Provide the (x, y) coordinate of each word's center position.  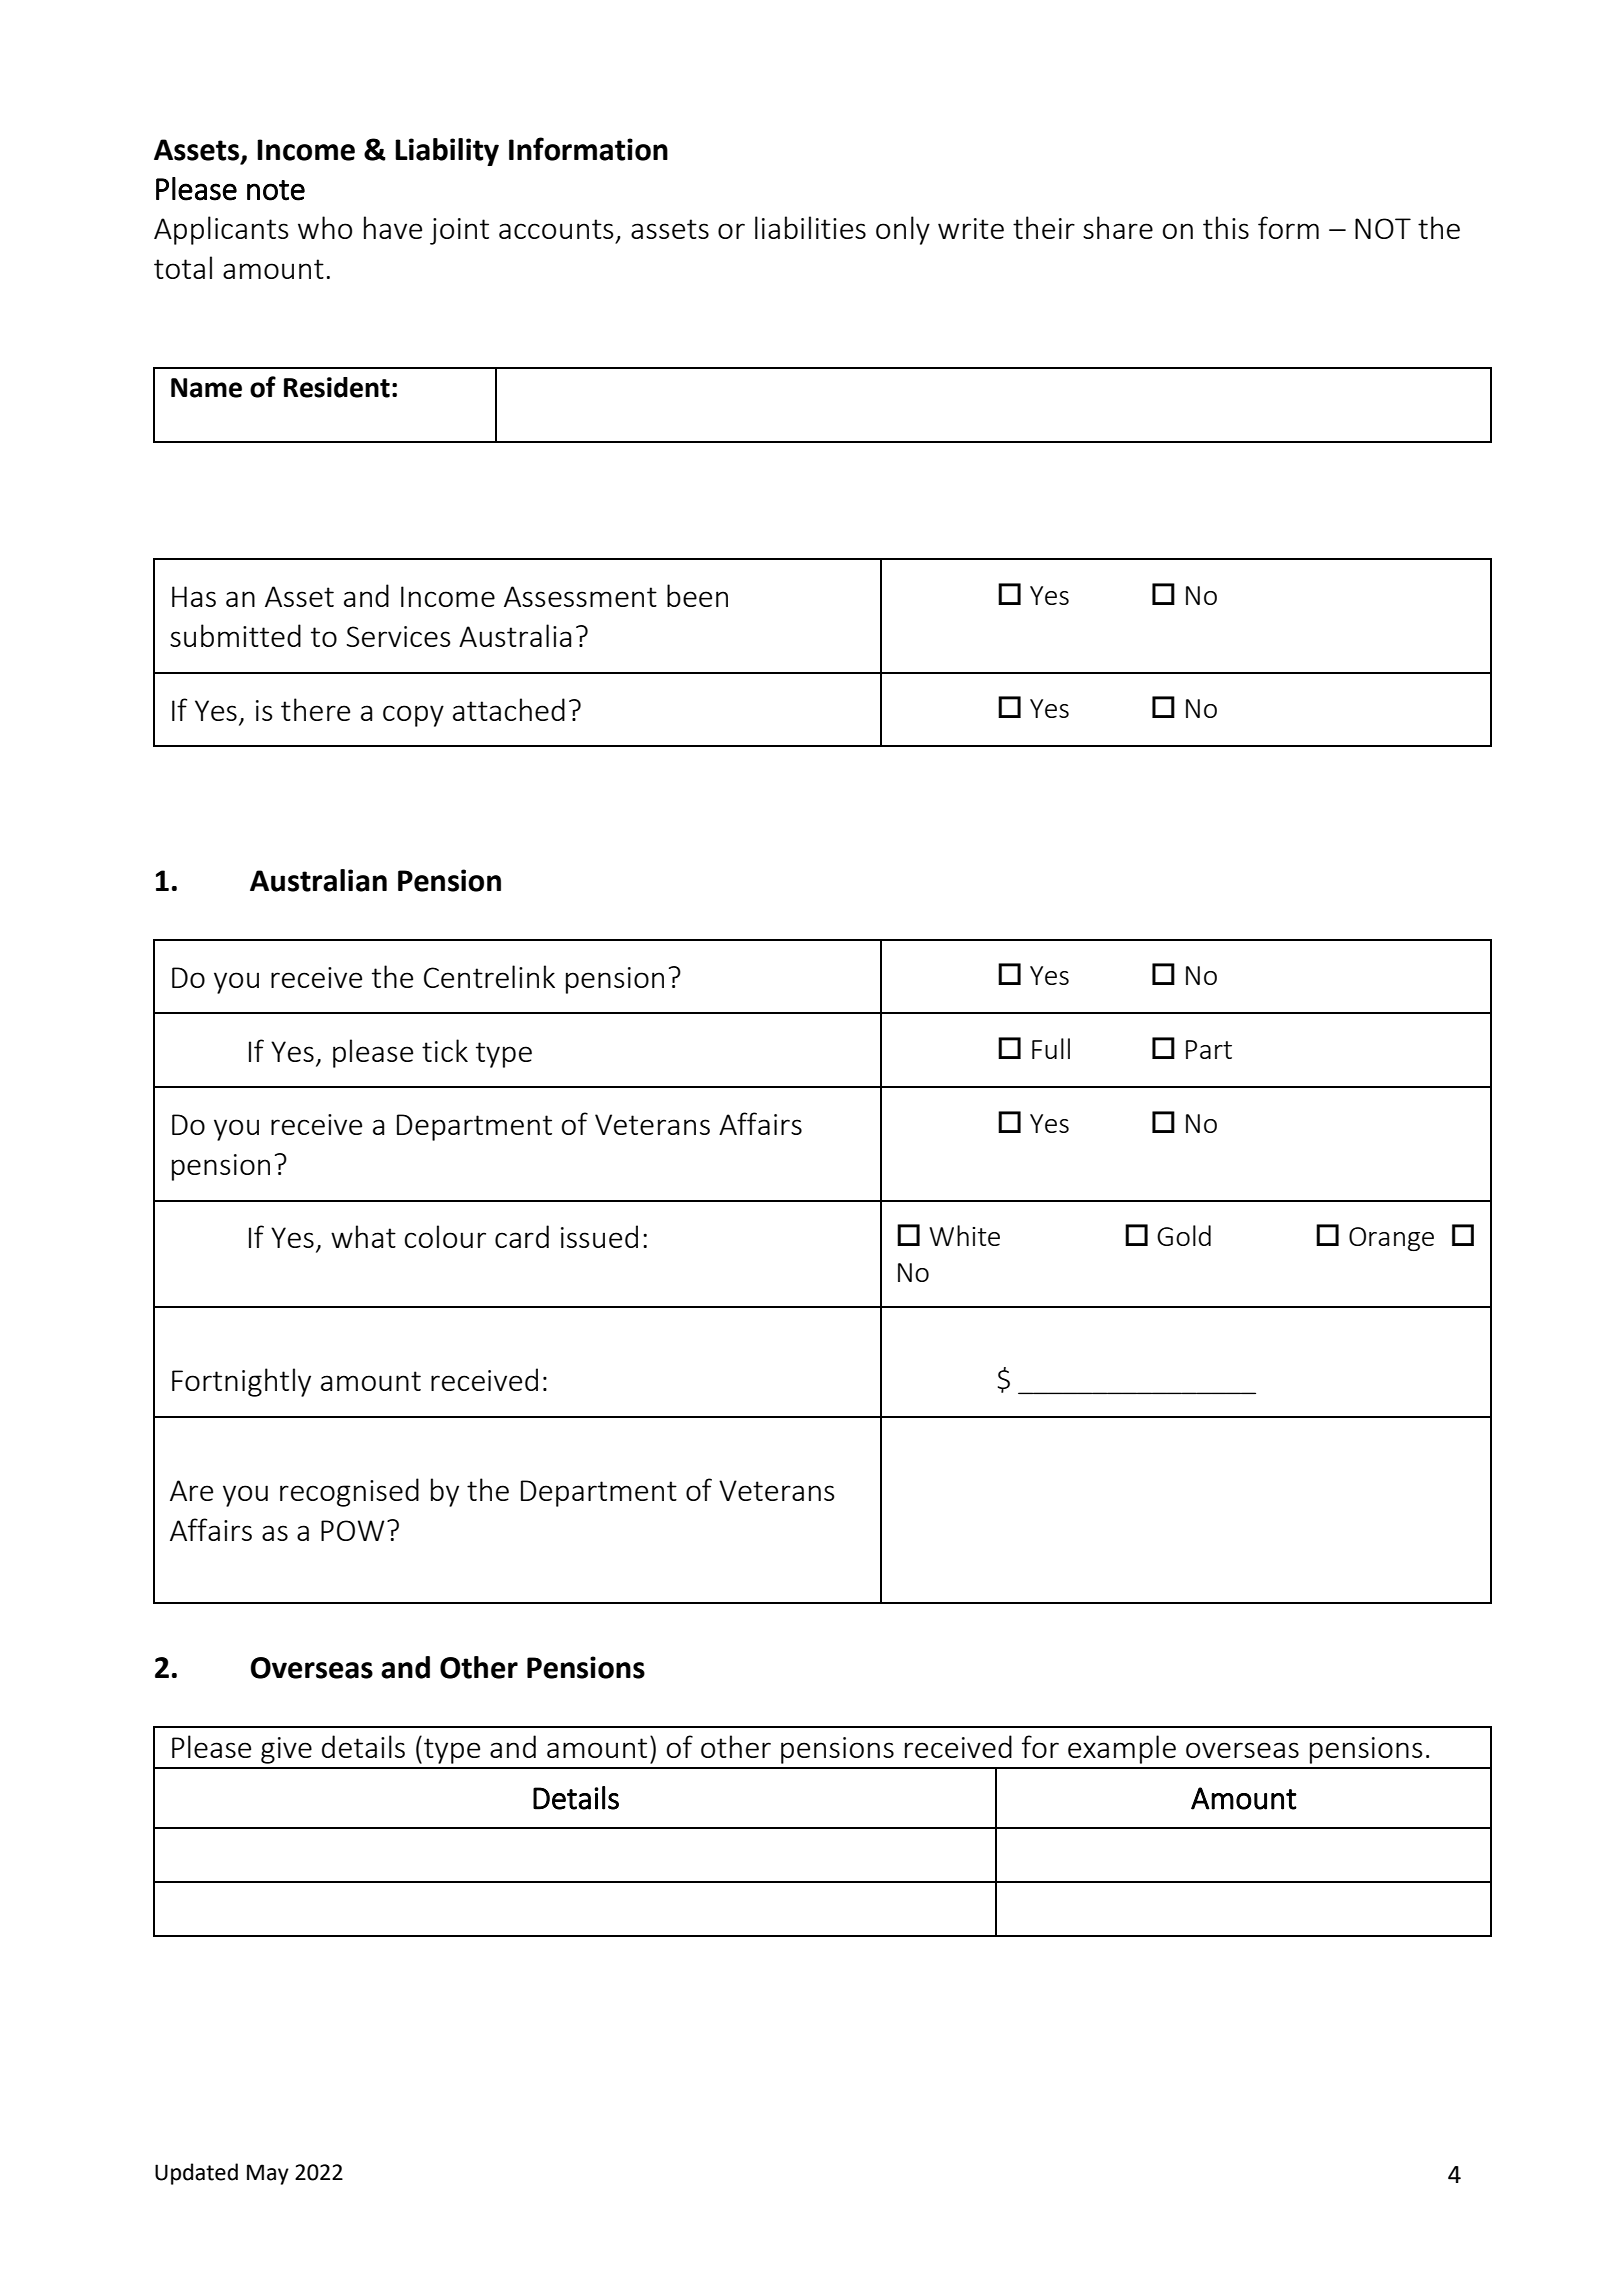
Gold (1184, 1235)
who (325, 227)
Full (1051, 1048)
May (268, 2174)
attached (509, 709)
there (315, 709)
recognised (349, 1492)
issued (599, 1236)
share (1118, 227)
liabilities (810, 227)
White (964, 1235)
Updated (196, 2174)
